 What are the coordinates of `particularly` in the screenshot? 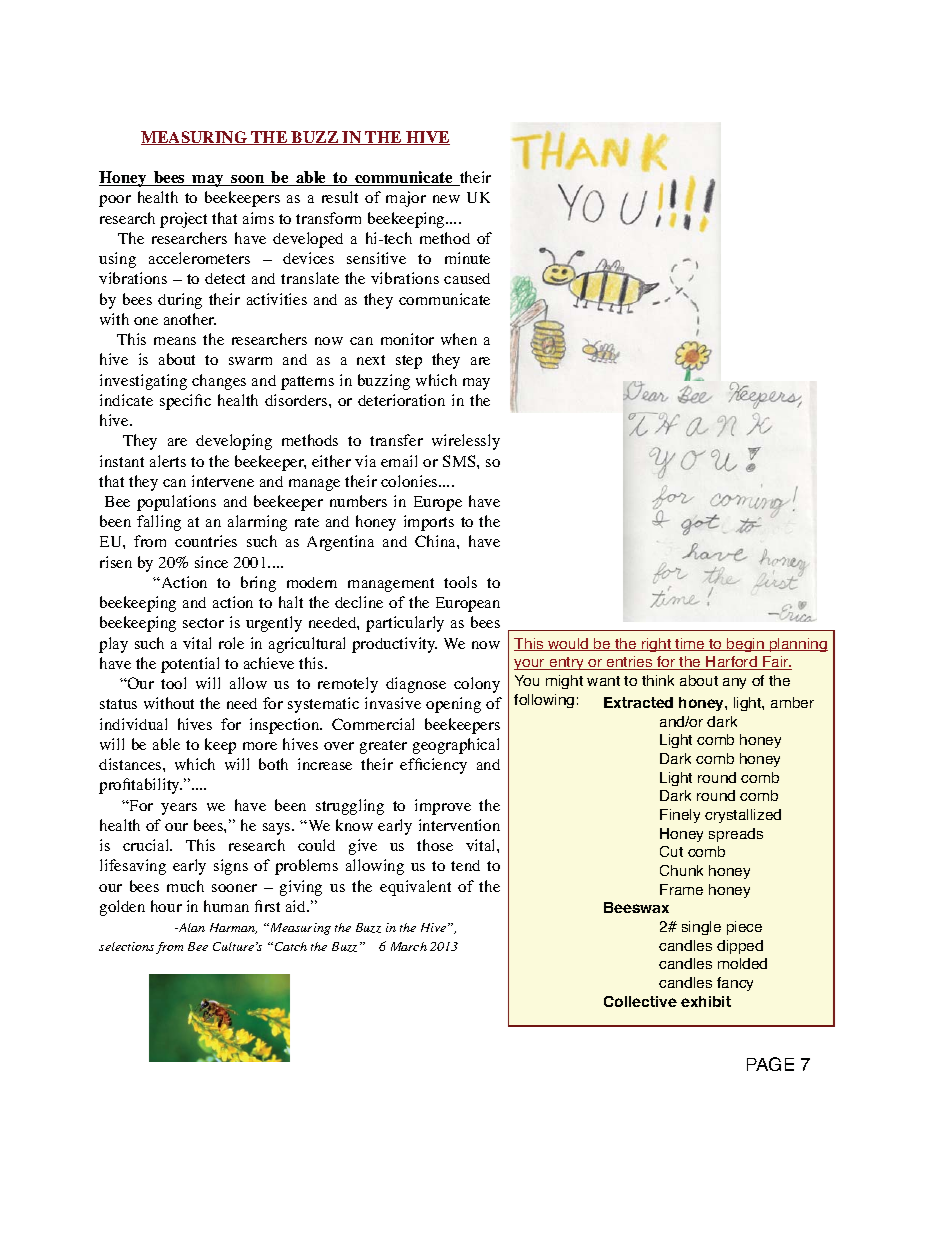 It's located at (405, 624).
